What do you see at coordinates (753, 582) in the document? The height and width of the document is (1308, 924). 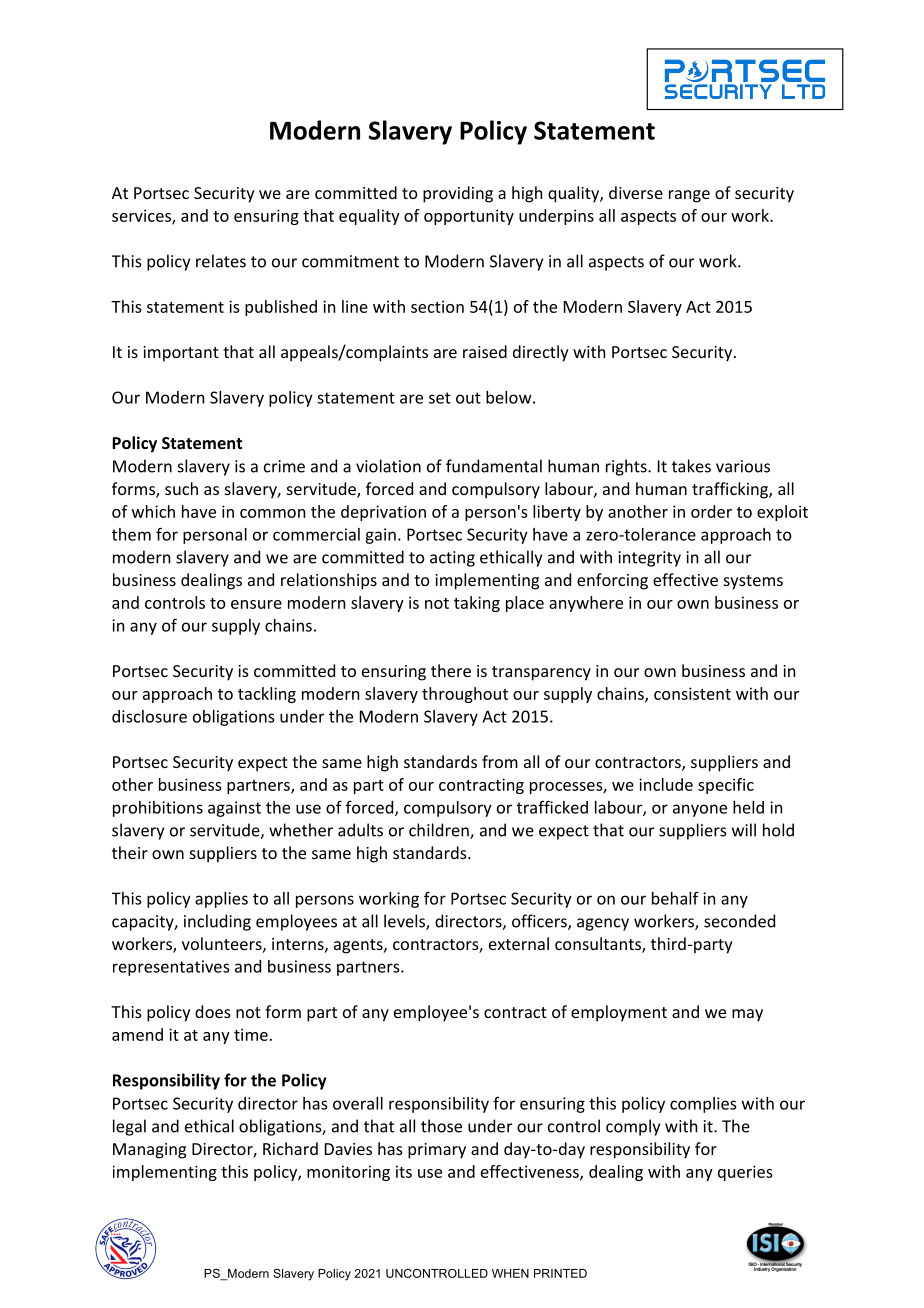 I see `systems` at bounding box center [753, 582].
